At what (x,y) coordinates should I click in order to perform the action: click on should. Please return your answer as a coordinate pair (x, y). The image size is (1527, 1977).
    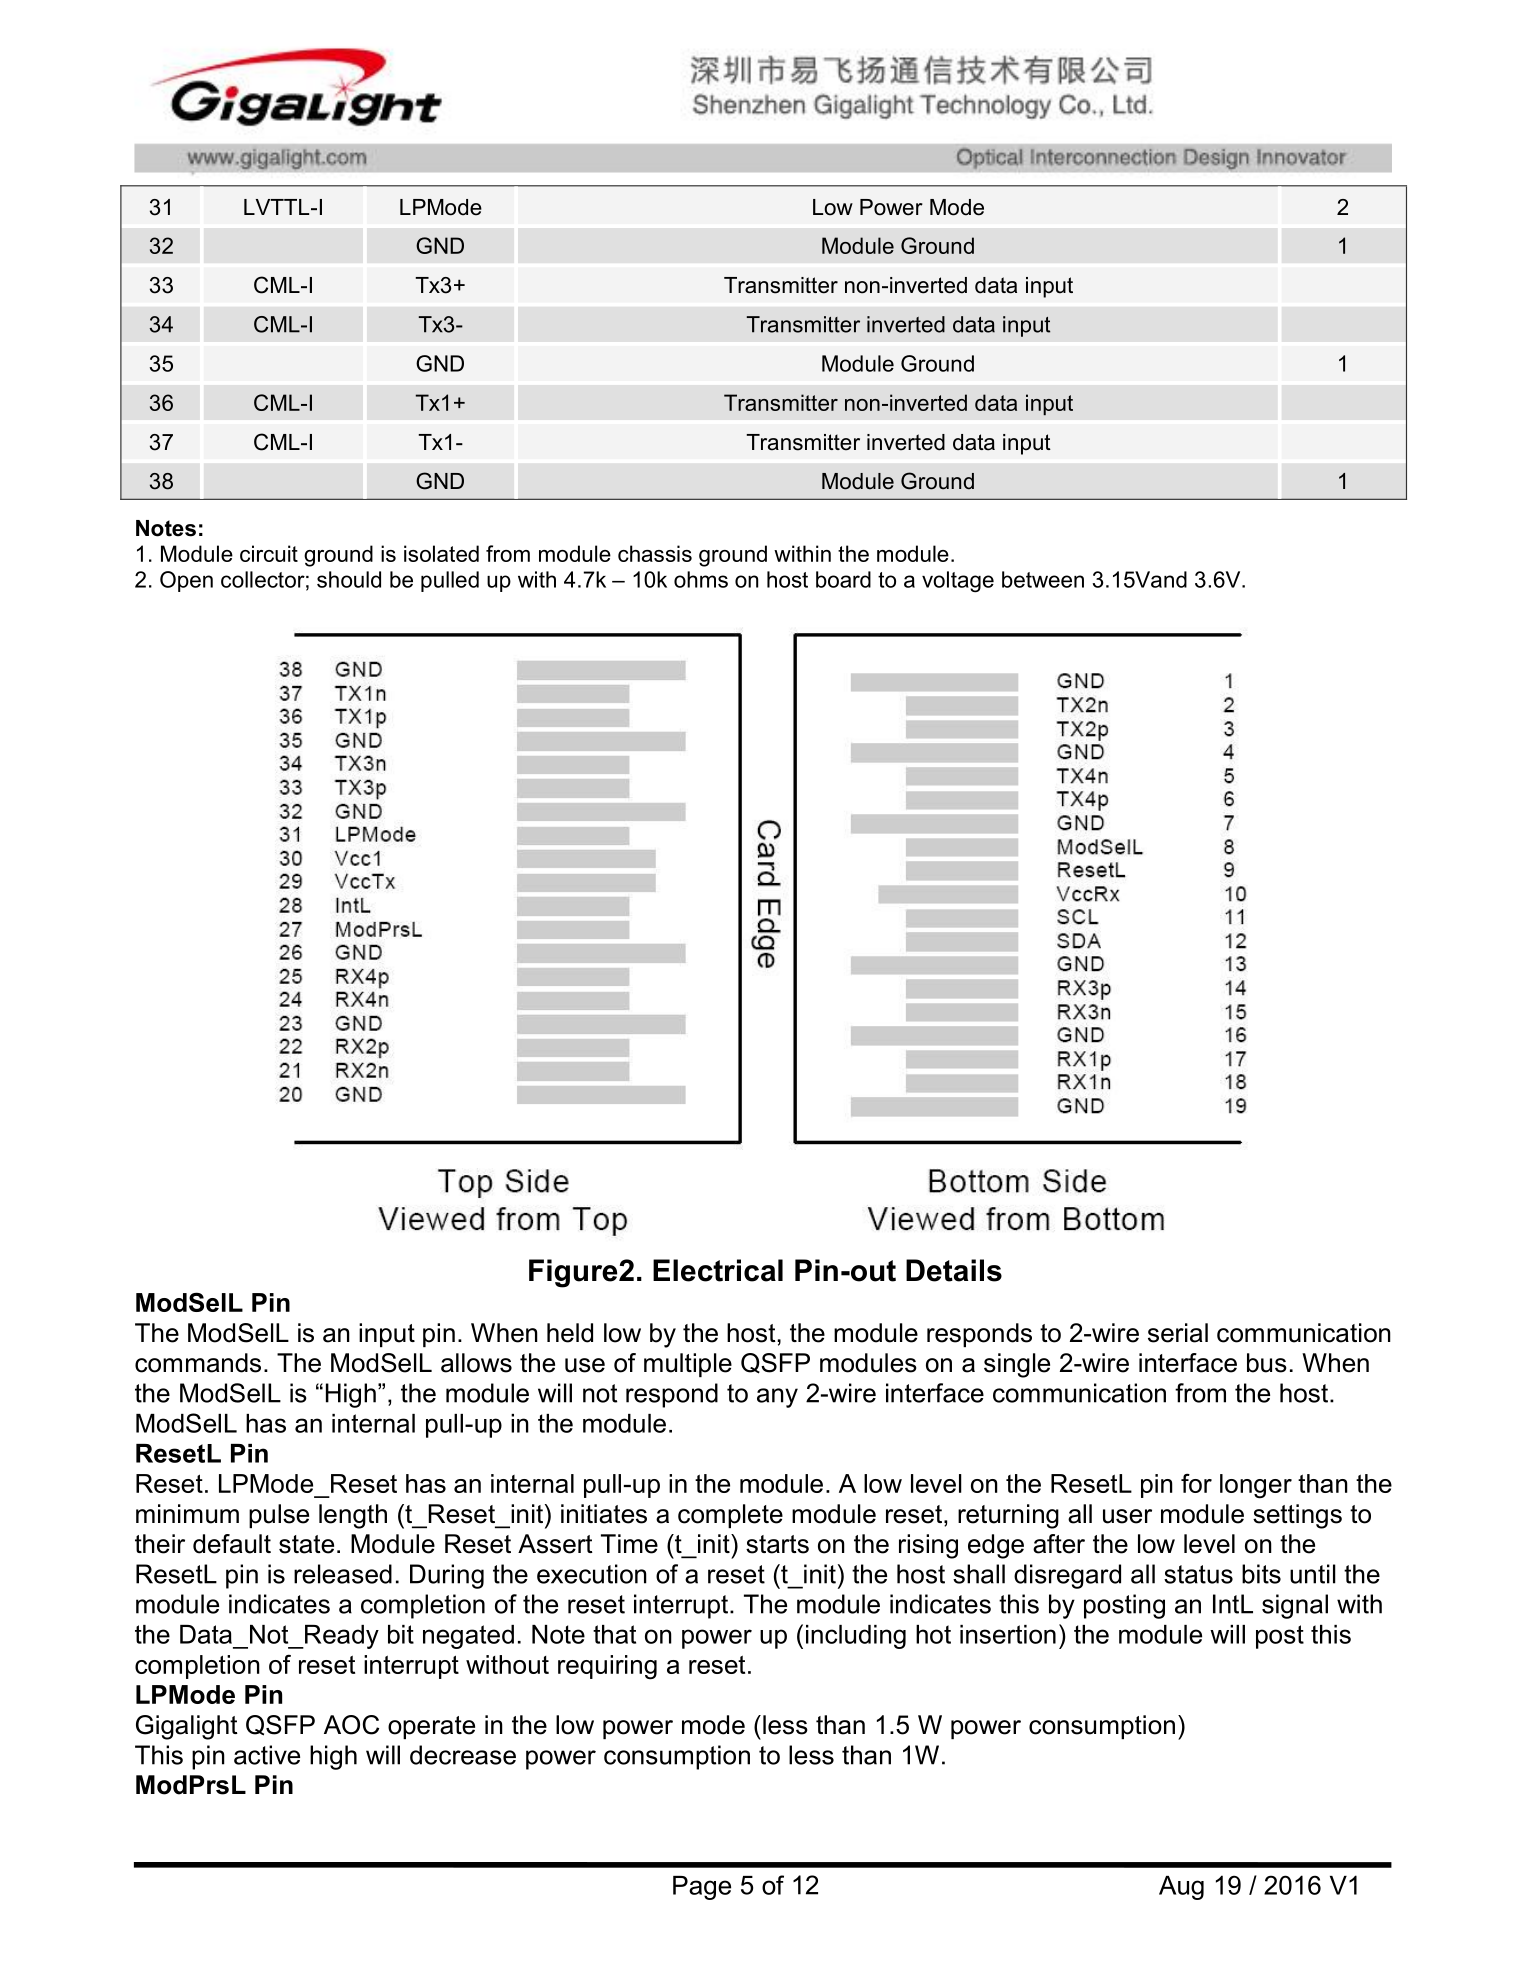
    Looking at the image, I should click on (349, 579).
